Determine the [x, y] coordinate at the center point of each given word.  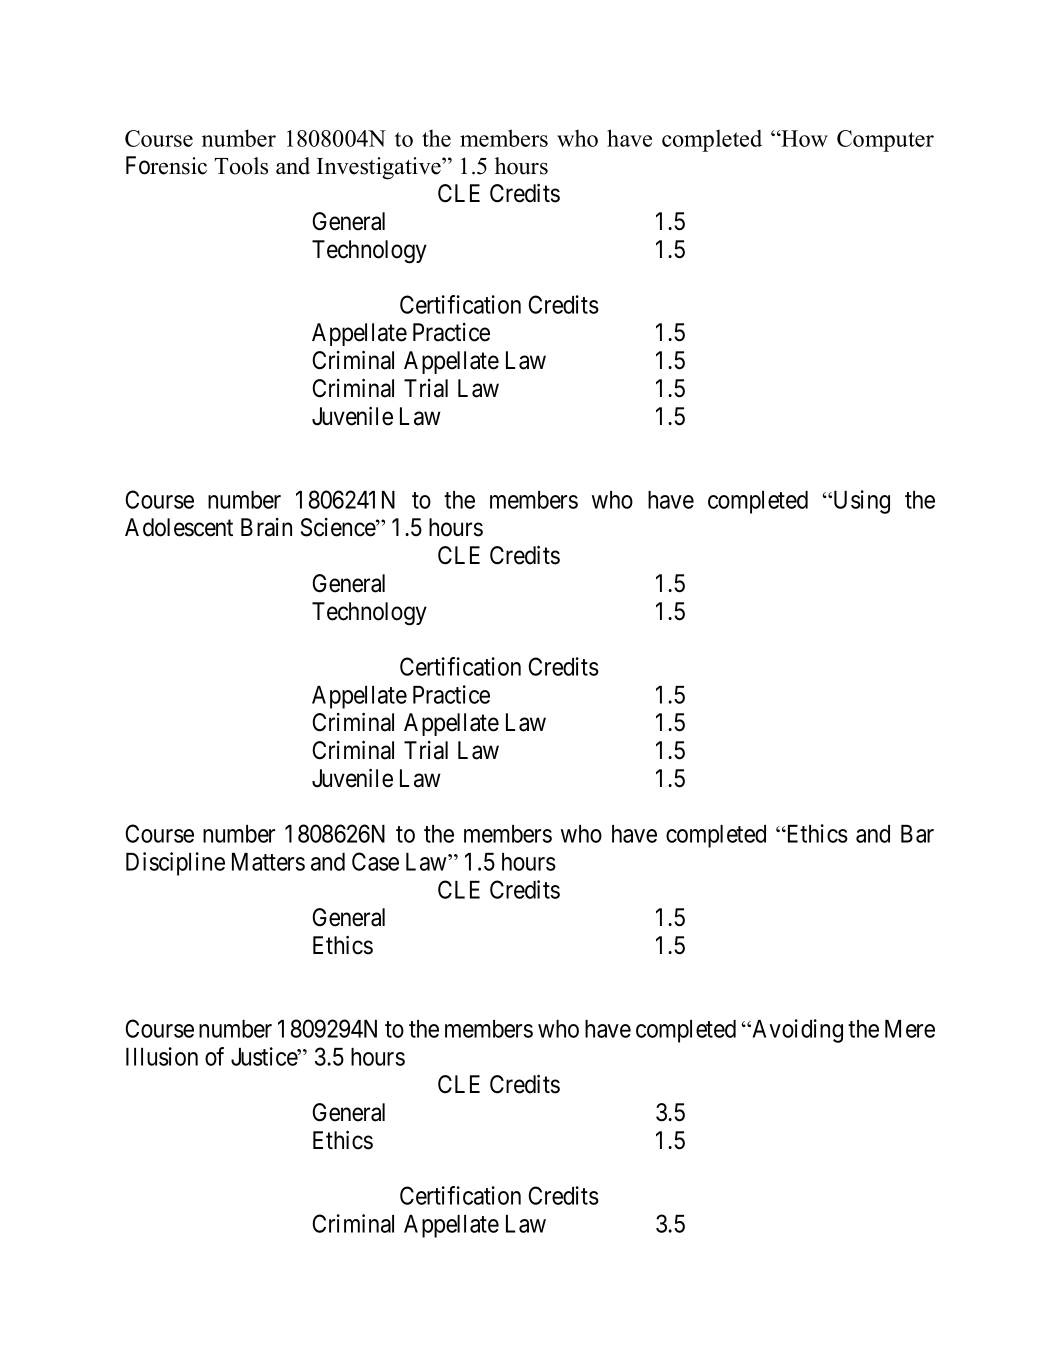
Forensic [166, 165]
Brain [266, 527]
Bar [917, 834]
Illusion [162, 1056]
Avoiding [796, 1031]
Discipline [175, 864]
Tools [241, 166]
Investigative [380, 168]
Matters [268, 862]
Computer [885, 141]
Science [339, 527]
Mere [910, 1029]
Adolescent [179, 527]
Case [375, 861]
